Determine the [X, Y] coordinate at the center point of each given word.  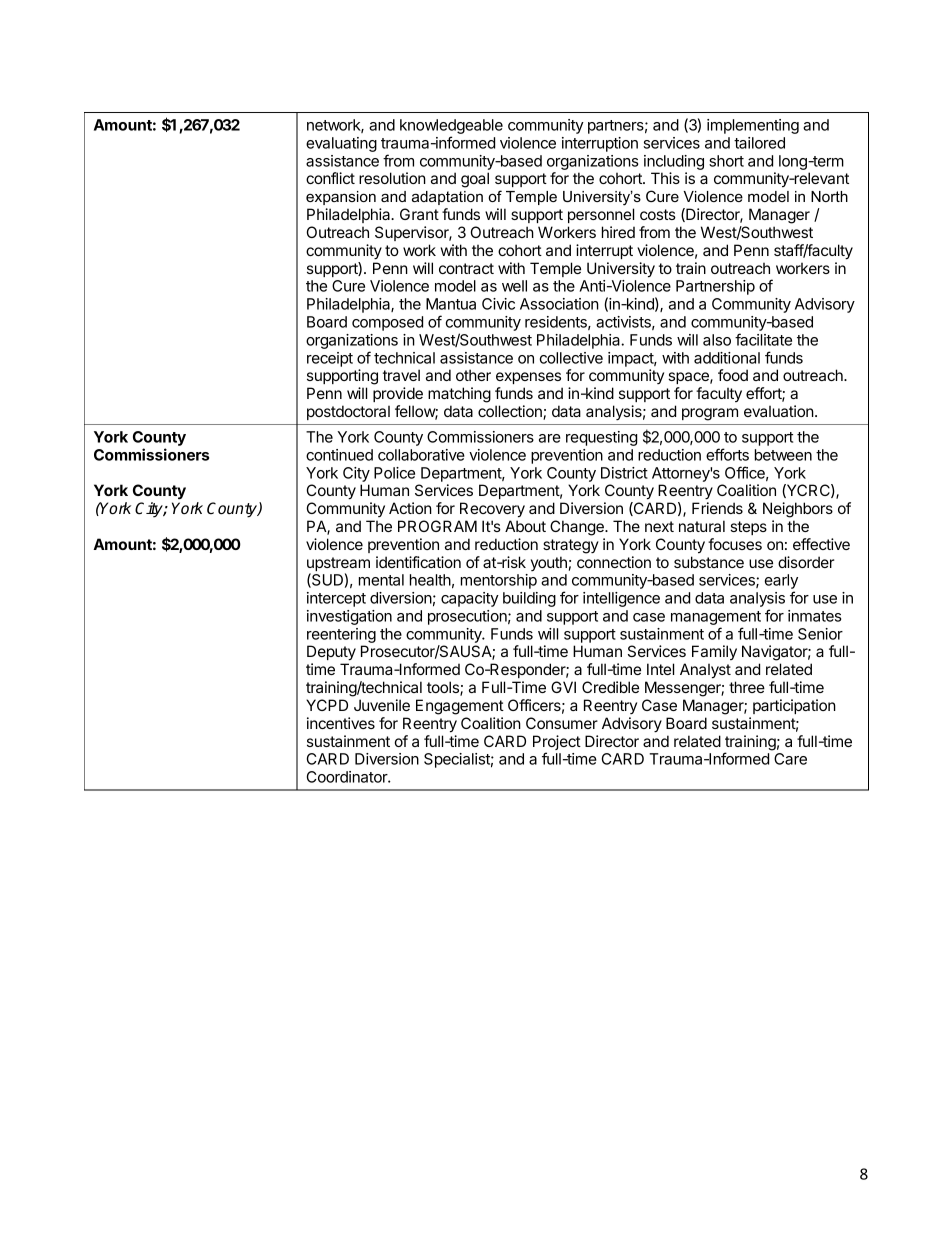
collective [571, 358]
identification [418, 562]
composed [387, 323]
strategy [571, 546]
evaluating [341, 144]
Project [557, 744]
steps [748, 528]
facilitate [763, 339]
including [674, 164]
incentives [341, 723]
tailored [759, 143]
